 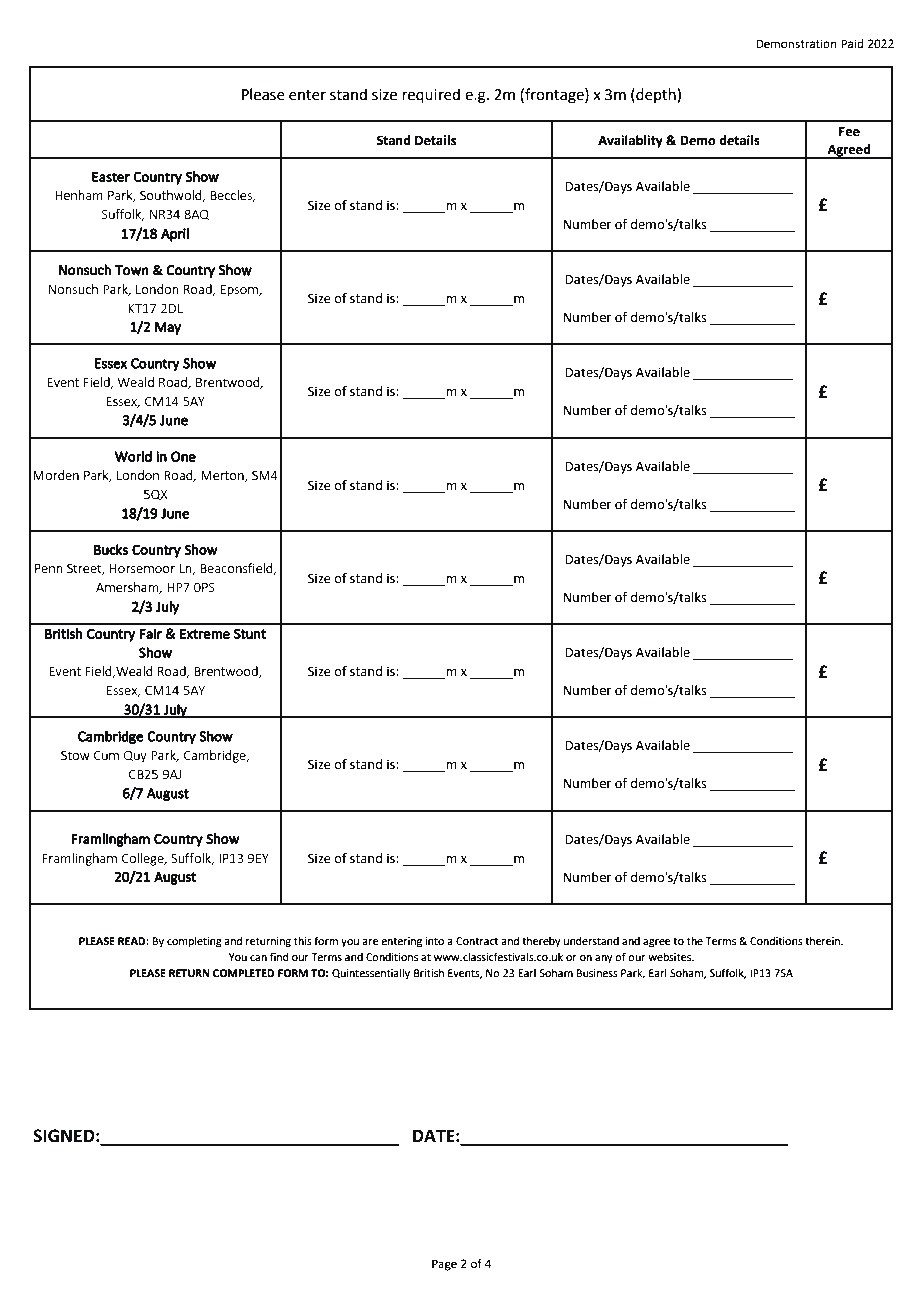 What do you see at coordinates (135, 757) in the screenshot?
I see `Quy` at bounding box center [135, 757].
